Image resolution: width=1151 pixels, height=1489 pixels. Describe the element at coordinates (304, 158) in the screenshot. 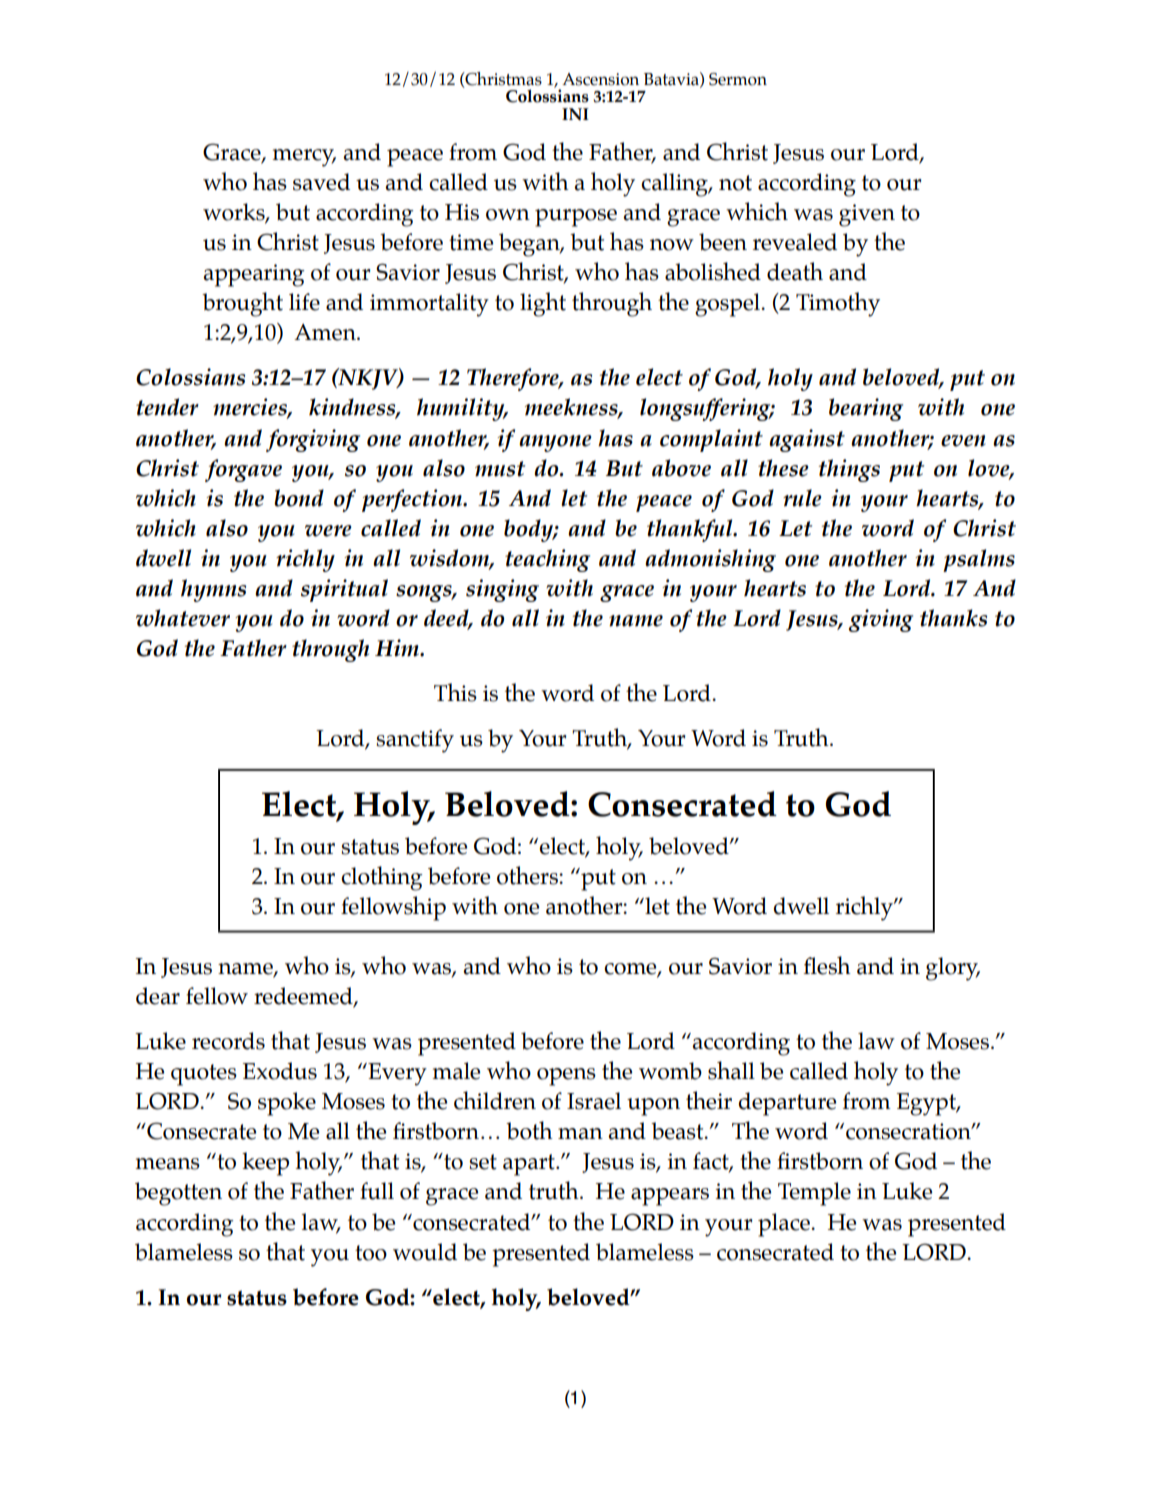

I see `mercy` at that location.
